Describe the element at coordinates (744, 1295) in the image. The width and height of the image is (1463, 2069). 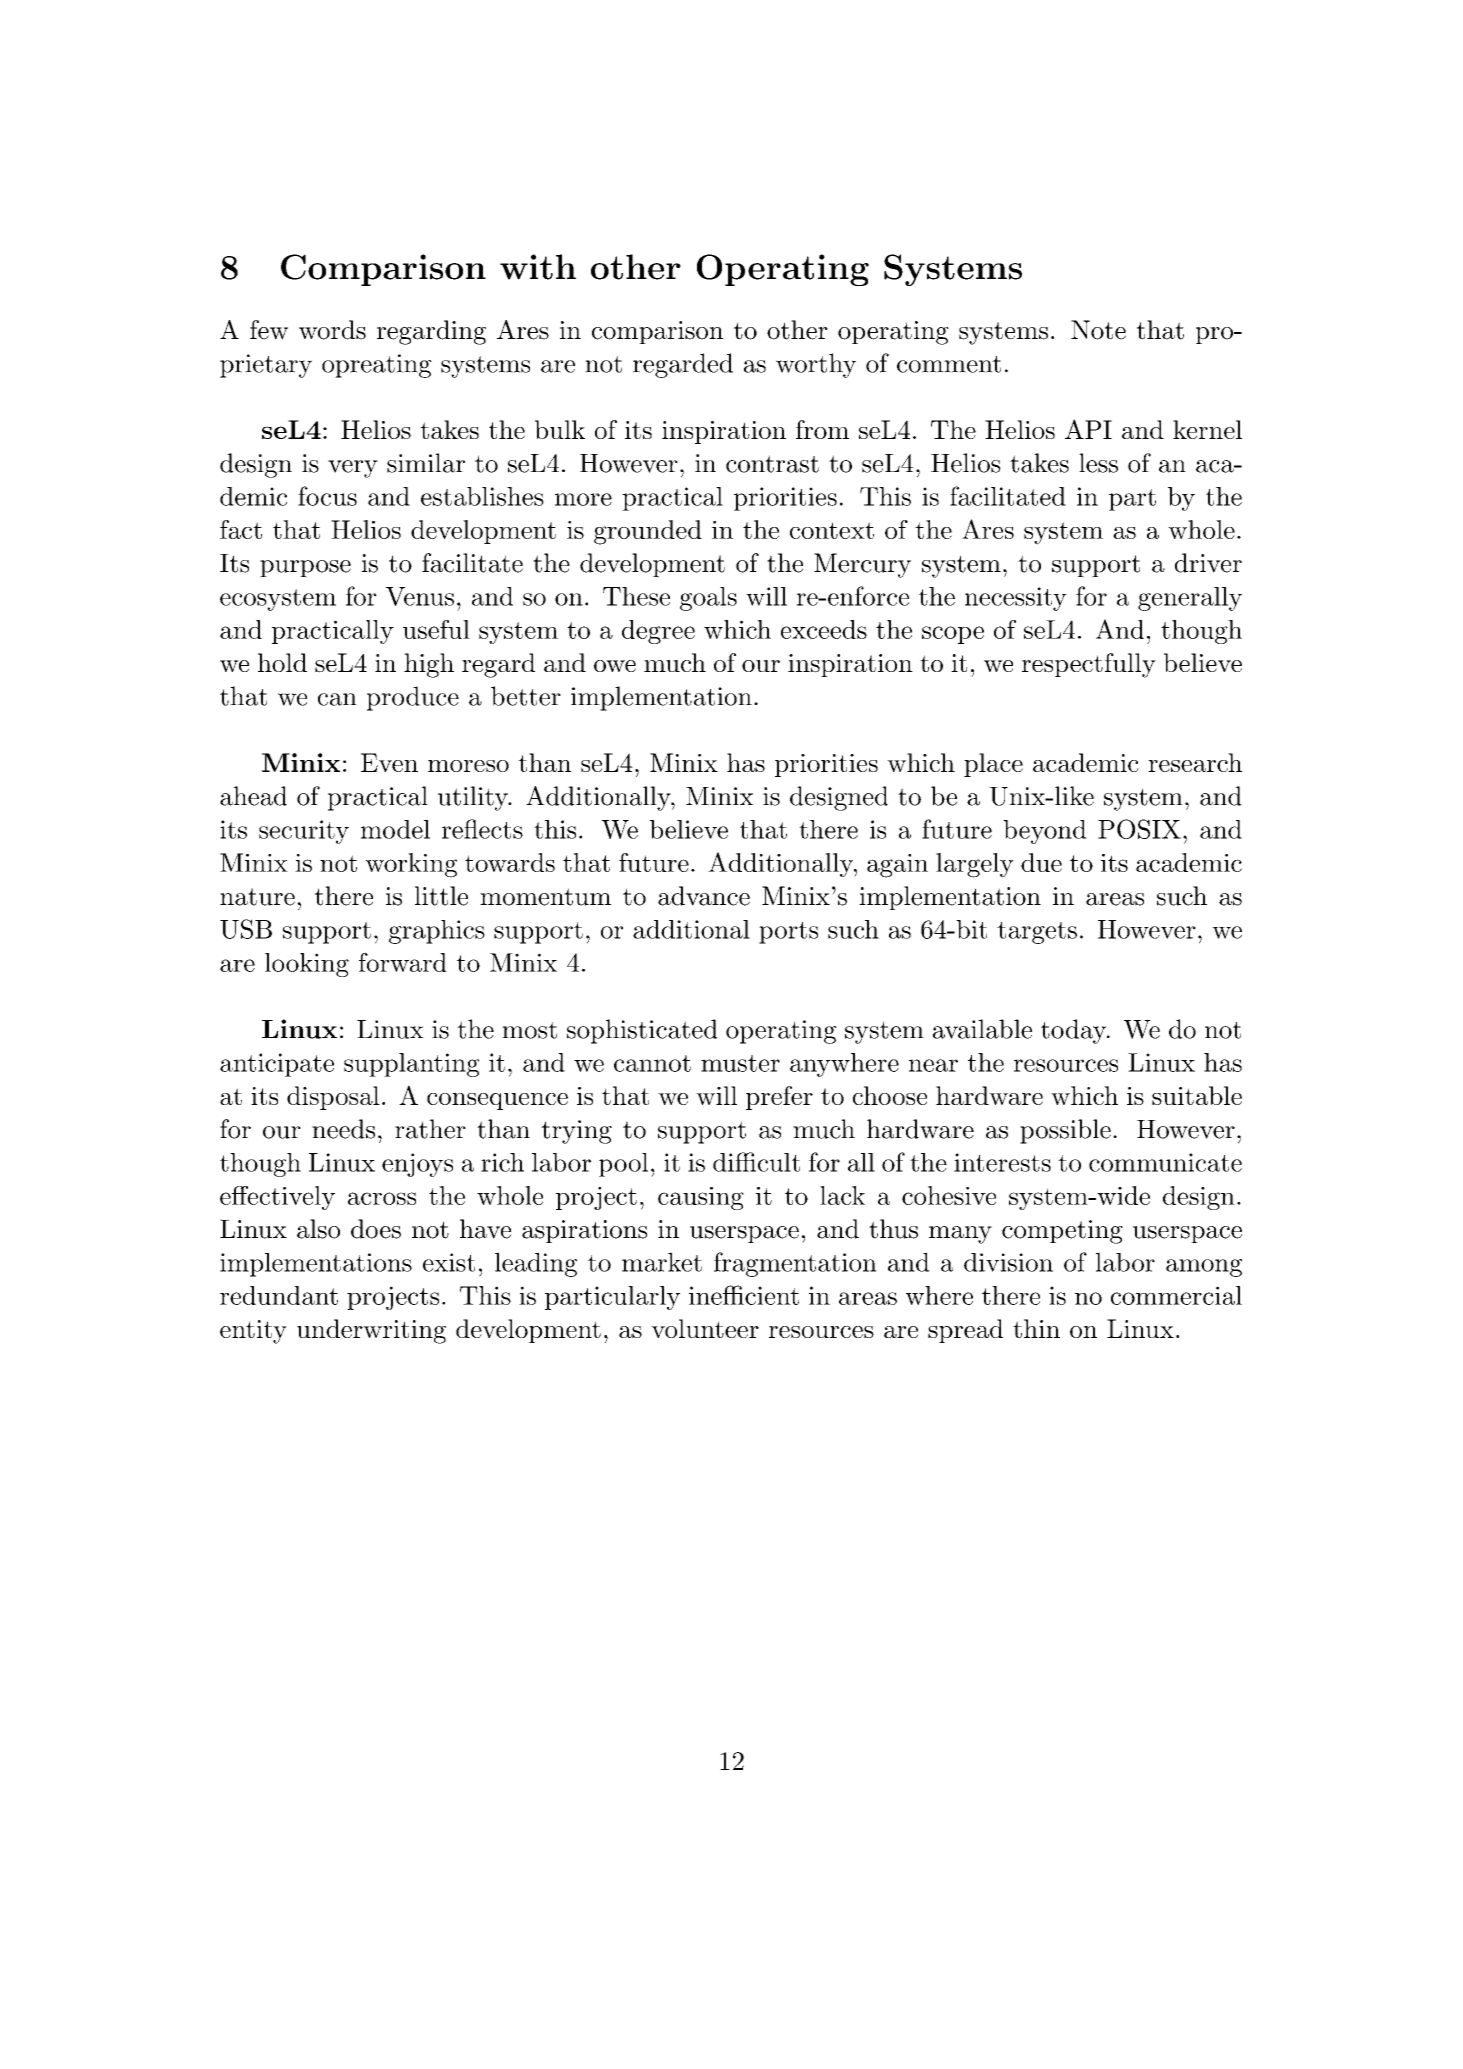
I see `inefficient` at that location.
